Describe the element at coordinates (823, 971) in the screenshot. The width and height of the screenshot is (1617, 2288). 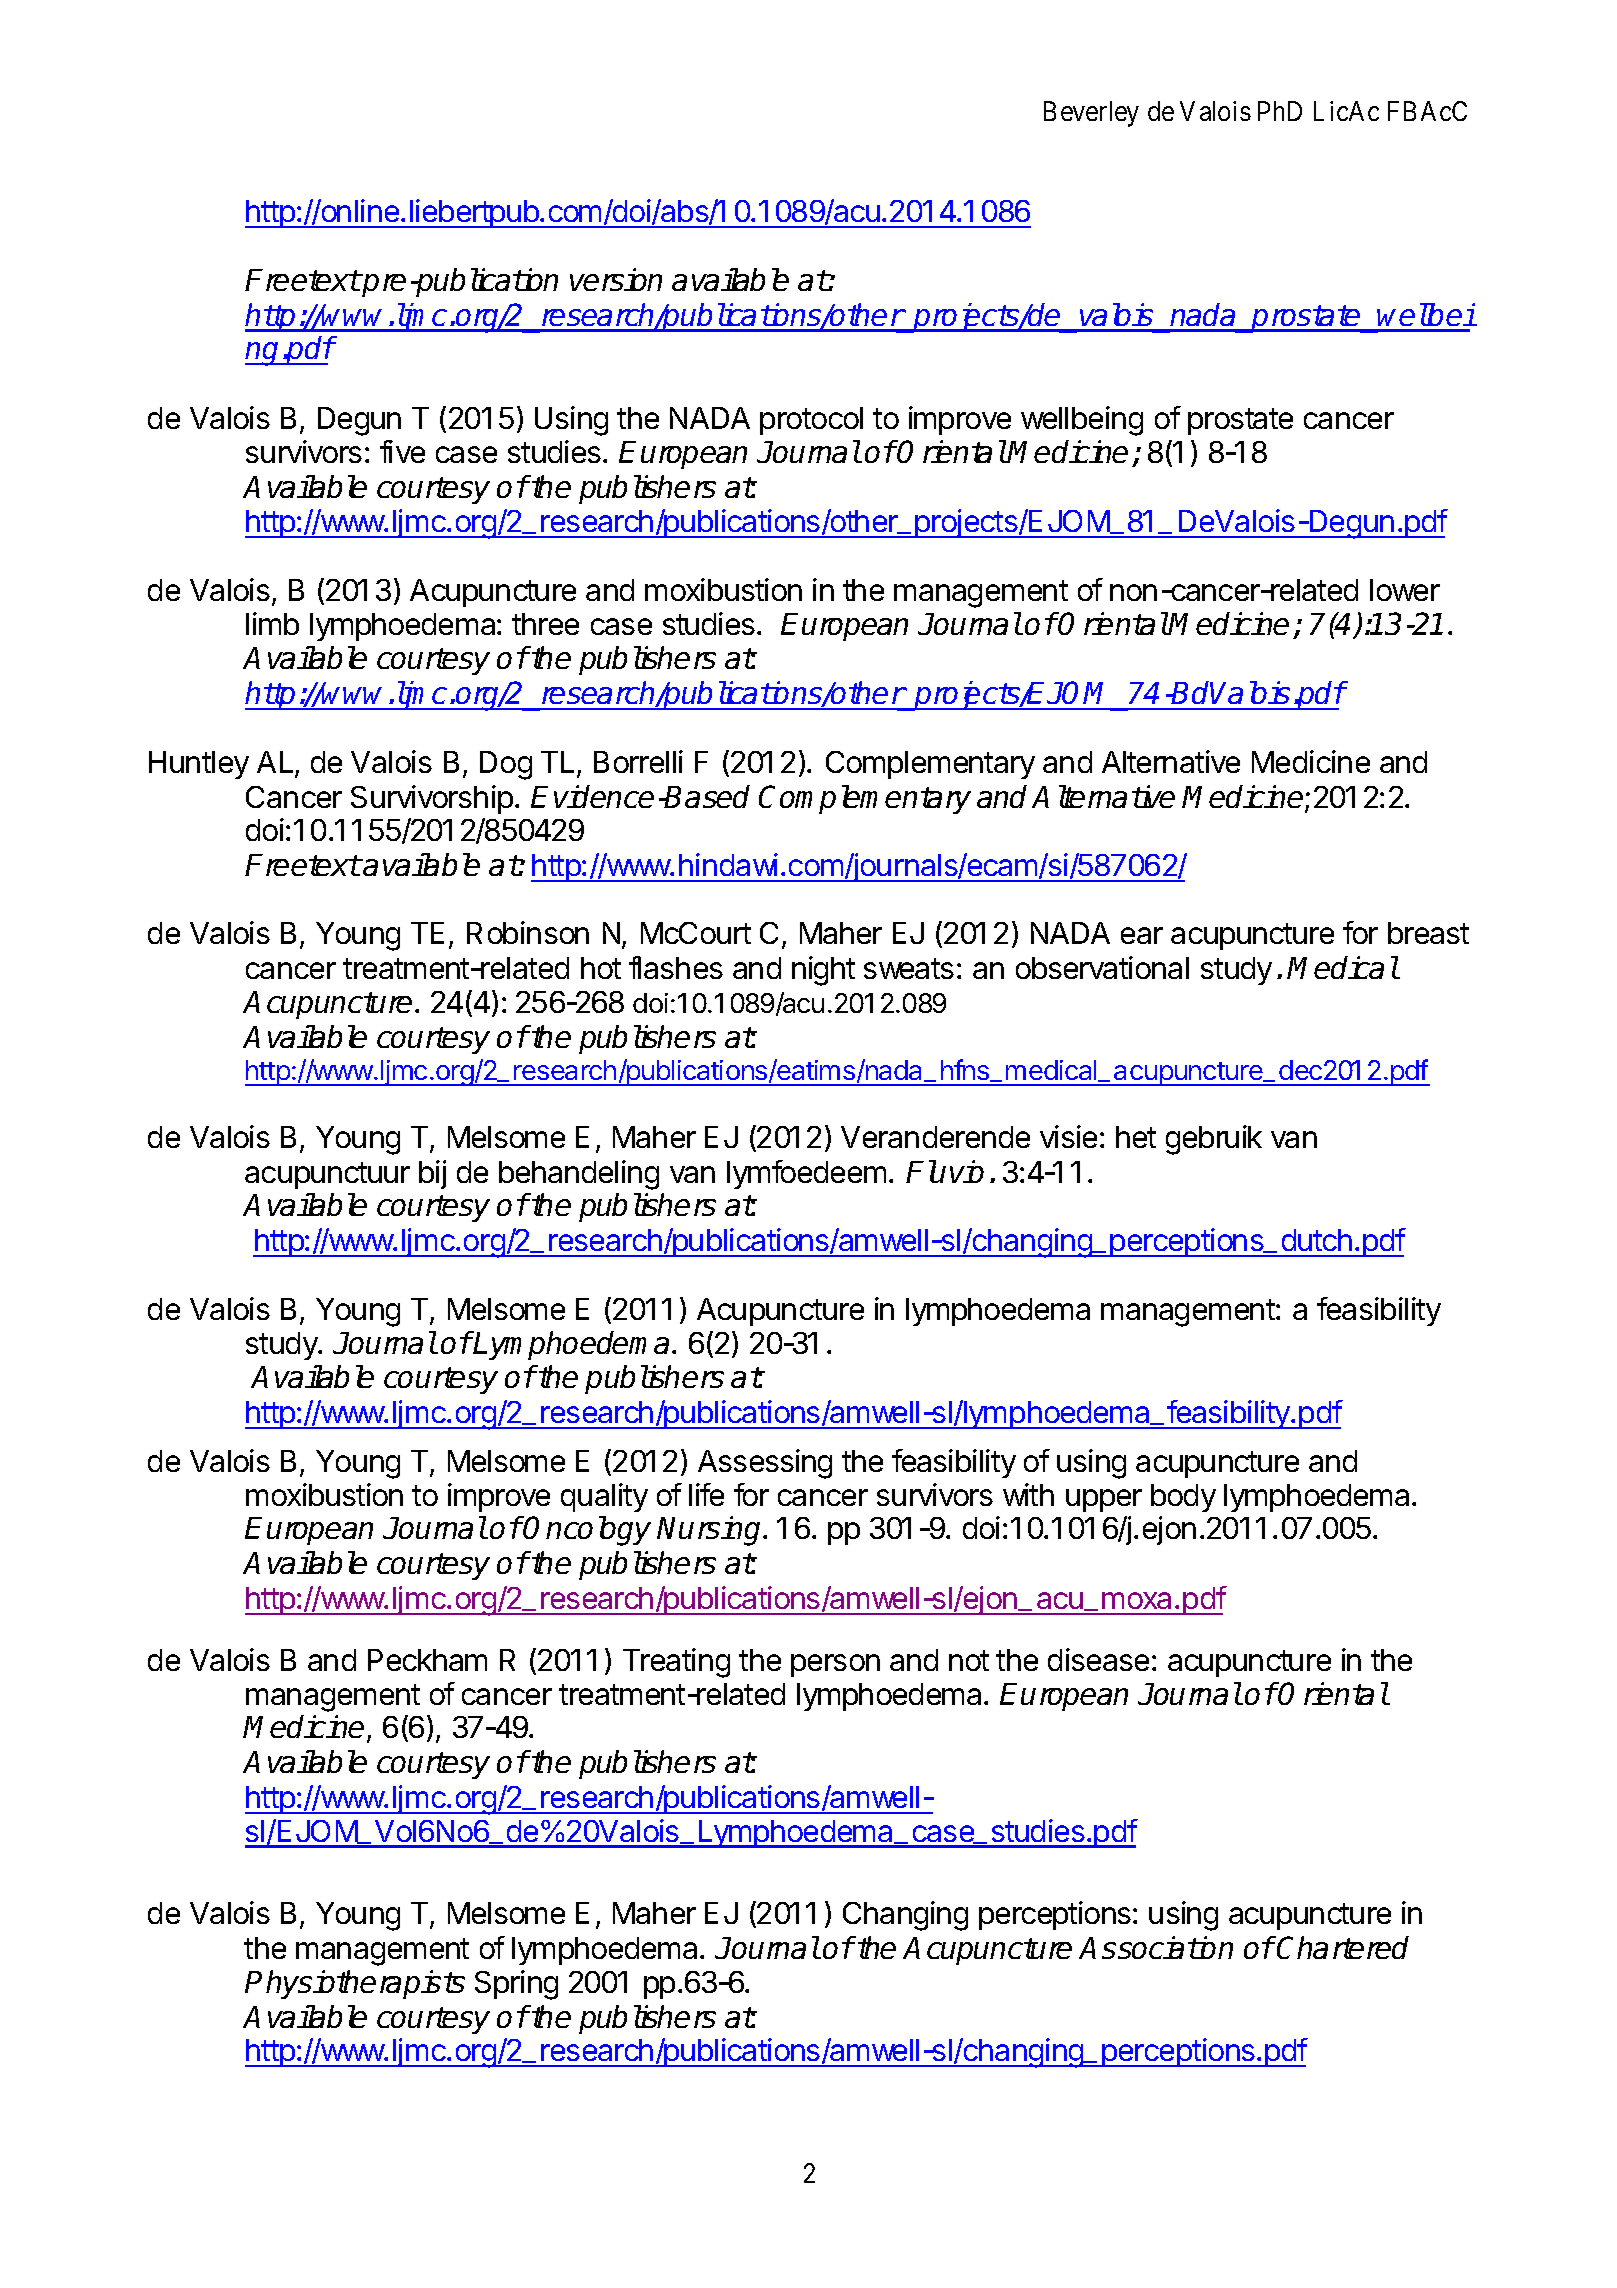
I see `night` at that location.
